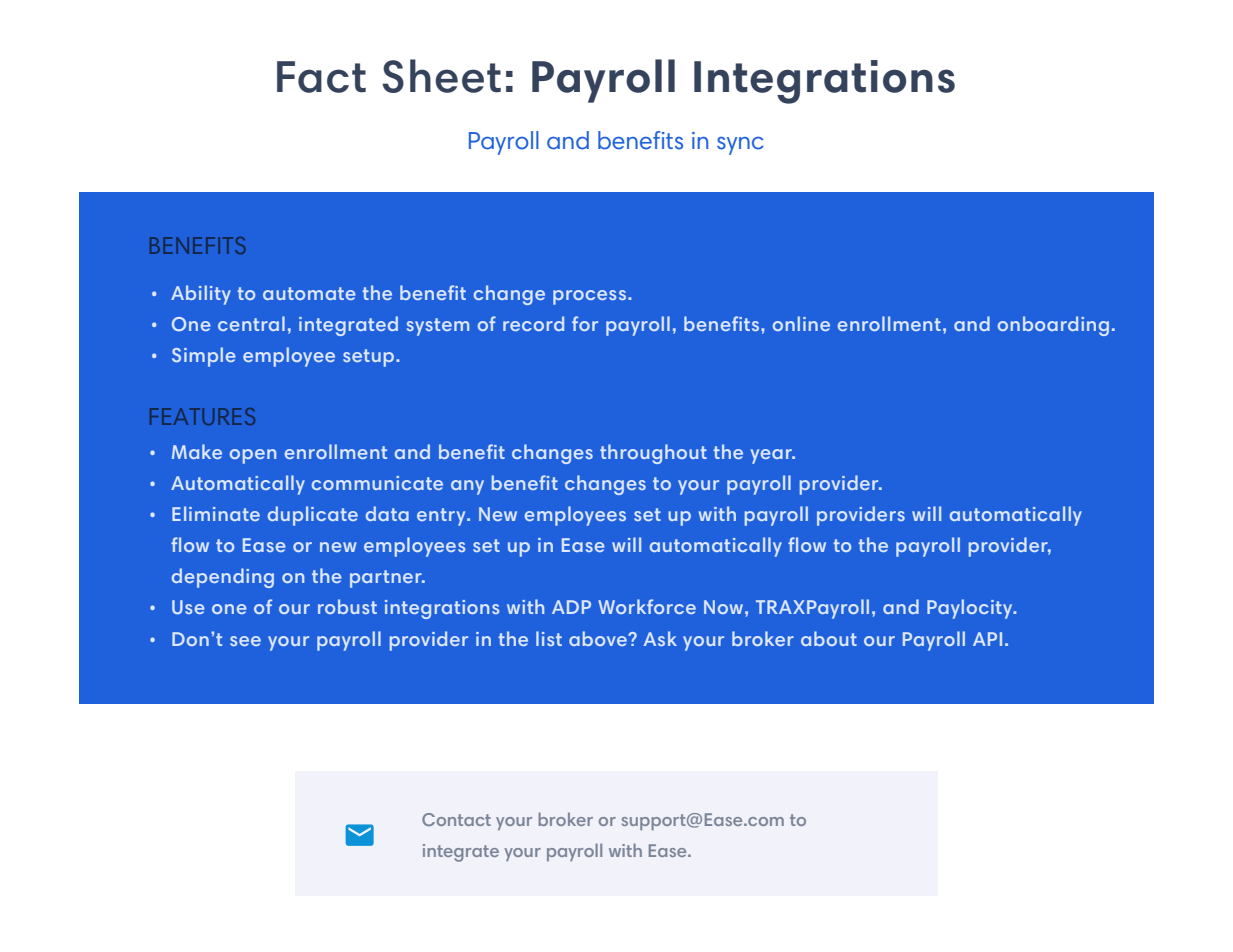  Describe the element at coordinates (740, 146) in the screenshot. I see `sync` at that location.
